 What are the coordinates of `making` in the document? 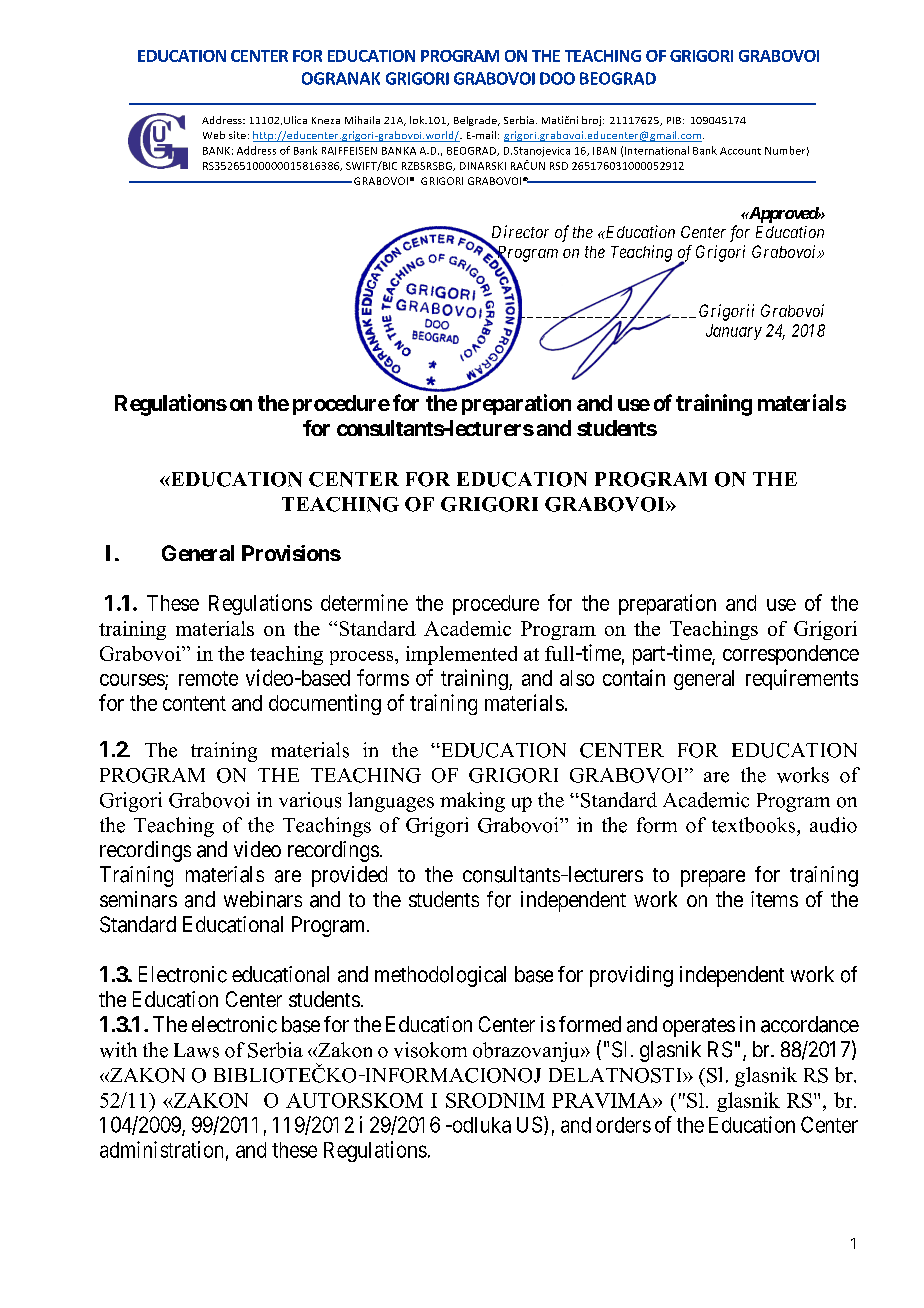 It's located at (472, 802).
